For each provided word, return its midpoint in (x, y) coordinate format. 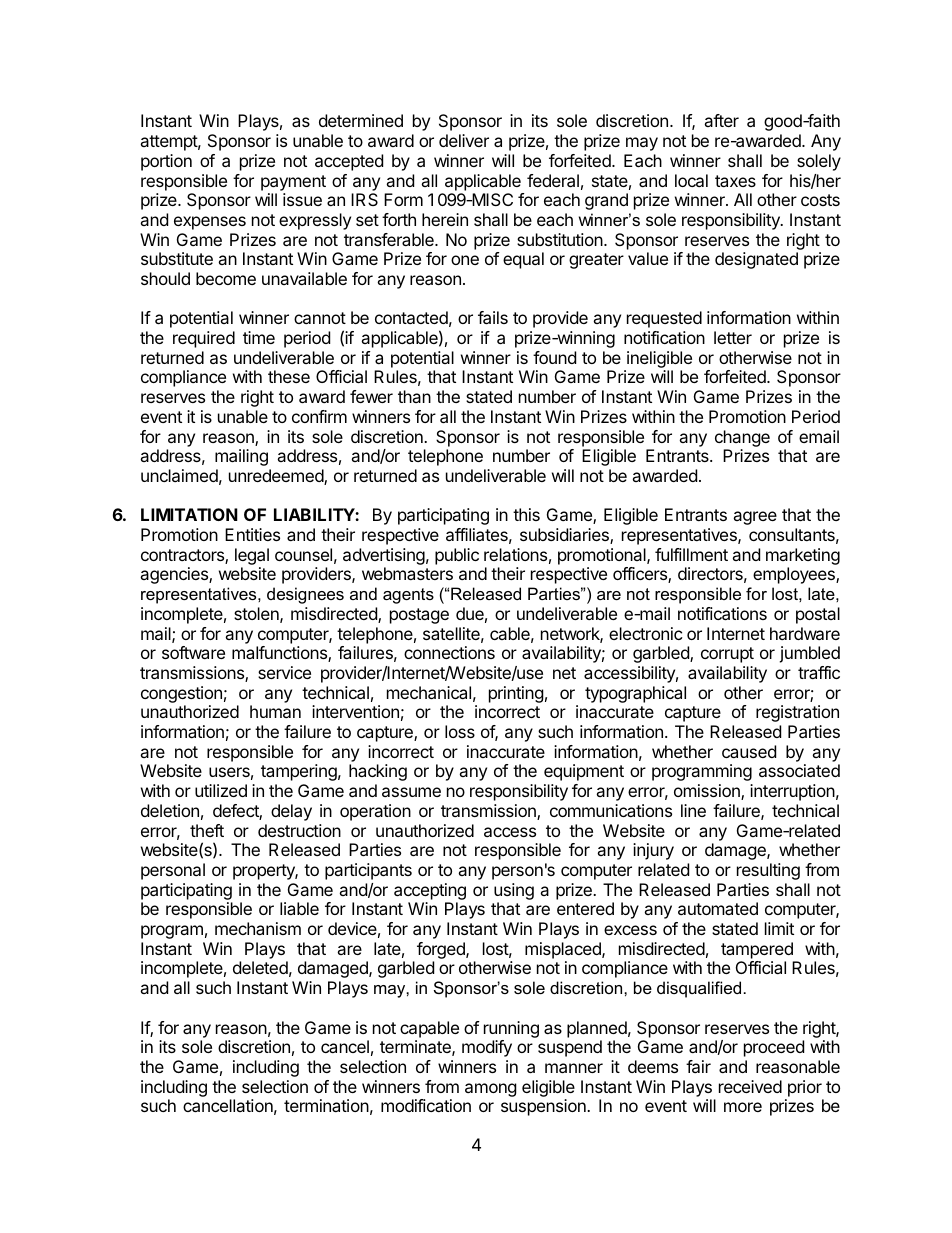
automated (718, 908)
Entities (252, 534)
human (275, 711)
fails (493, 317)
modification (426, 1105)
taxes (735, 181)
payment (293, 183)
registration (797, 713)
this (526, 514)
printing (516, 694)
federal (553, 180)
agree (755, 518)
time (259, 337)
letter (733, 337)
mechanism (258, 928)
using (514, 891)
